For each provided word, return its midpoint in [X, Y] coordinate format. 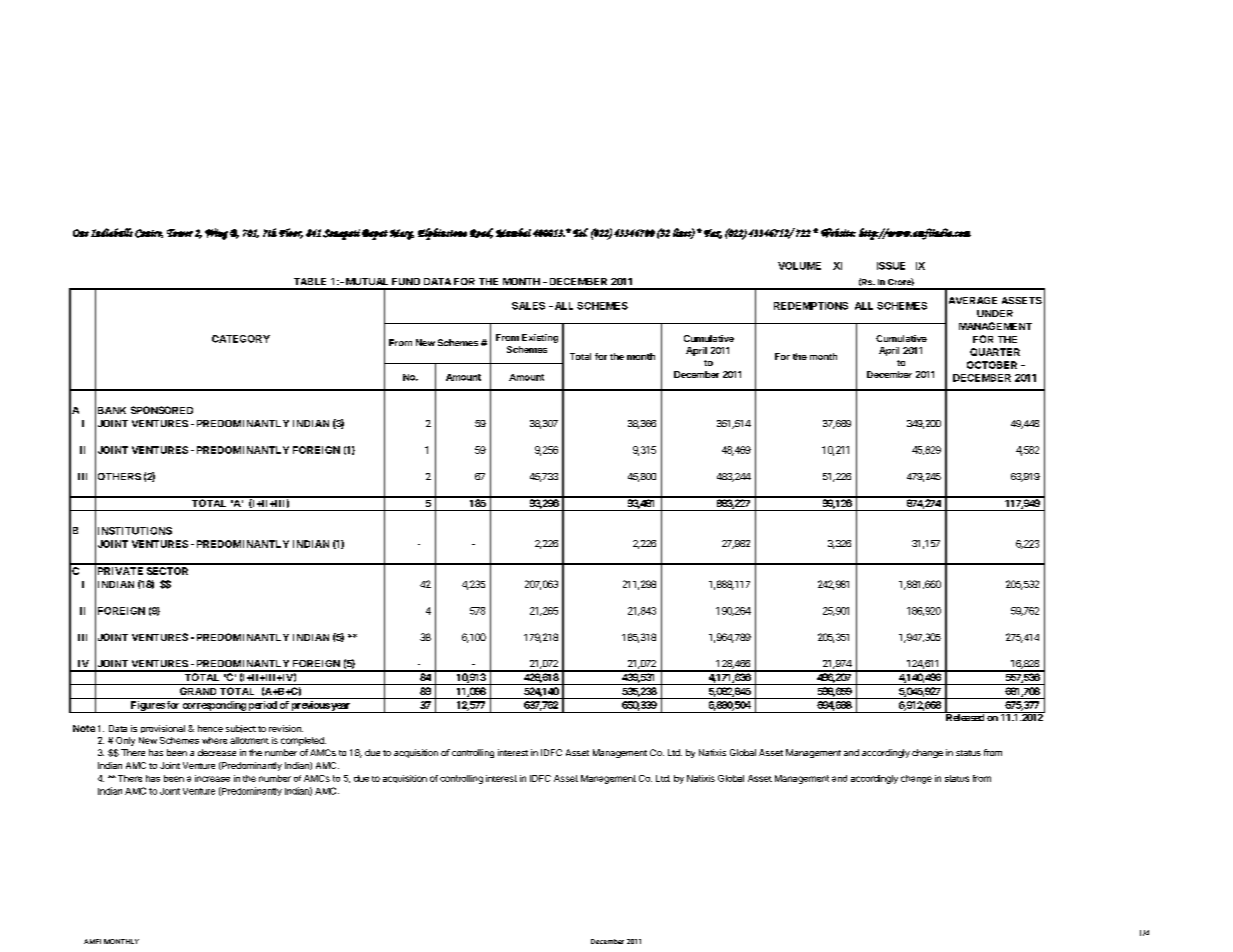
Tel [580, 232]
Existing [540, 338]
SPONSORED [162, 410]
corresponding [214, 707]
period [263, 707]
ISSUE [891, 266]
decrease [217, 752]
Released [964, 716]
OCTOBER [992, 365]
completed [303, 741]
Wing [216, 234]
